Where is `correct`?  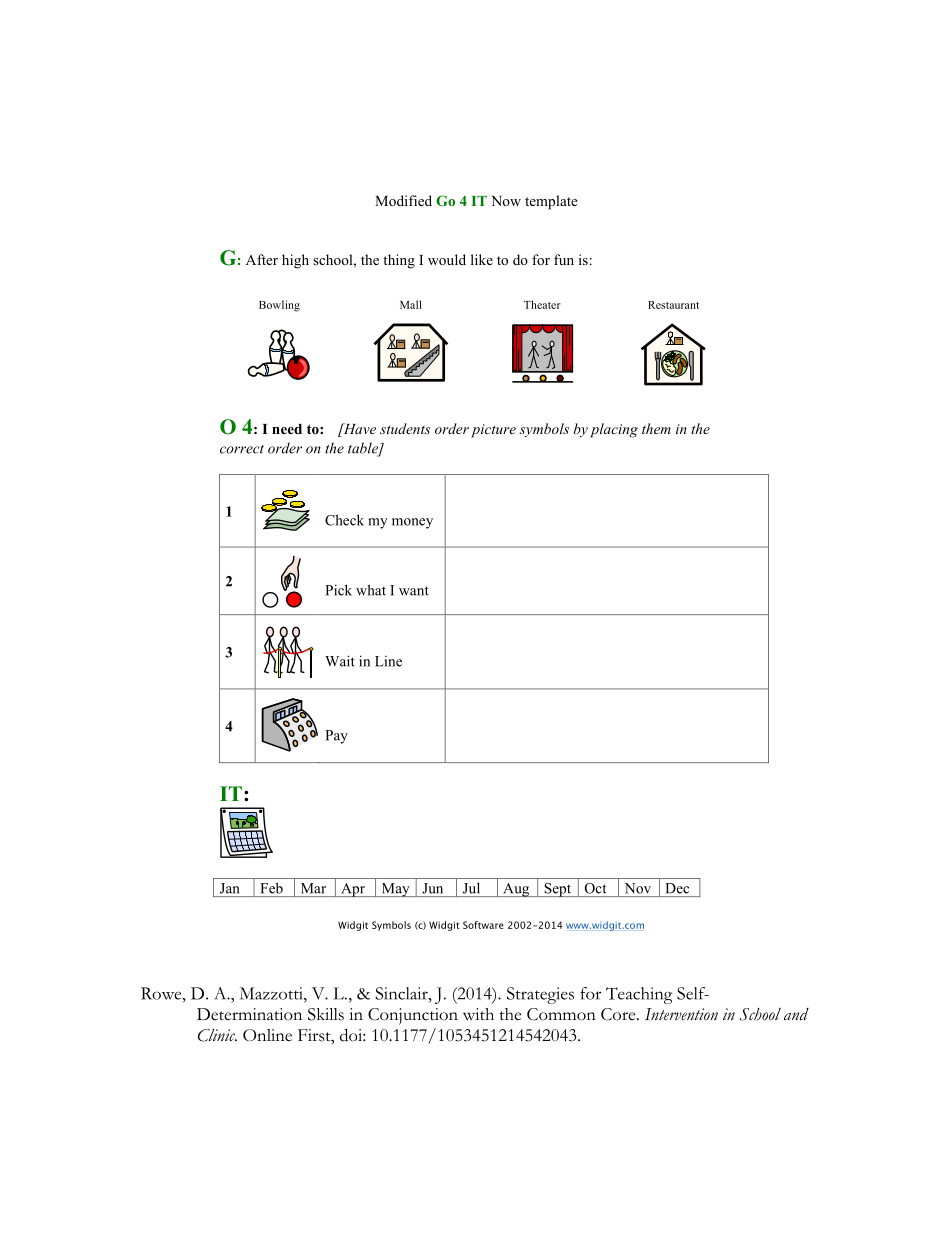 correct is located at coordinates (242, 449).
